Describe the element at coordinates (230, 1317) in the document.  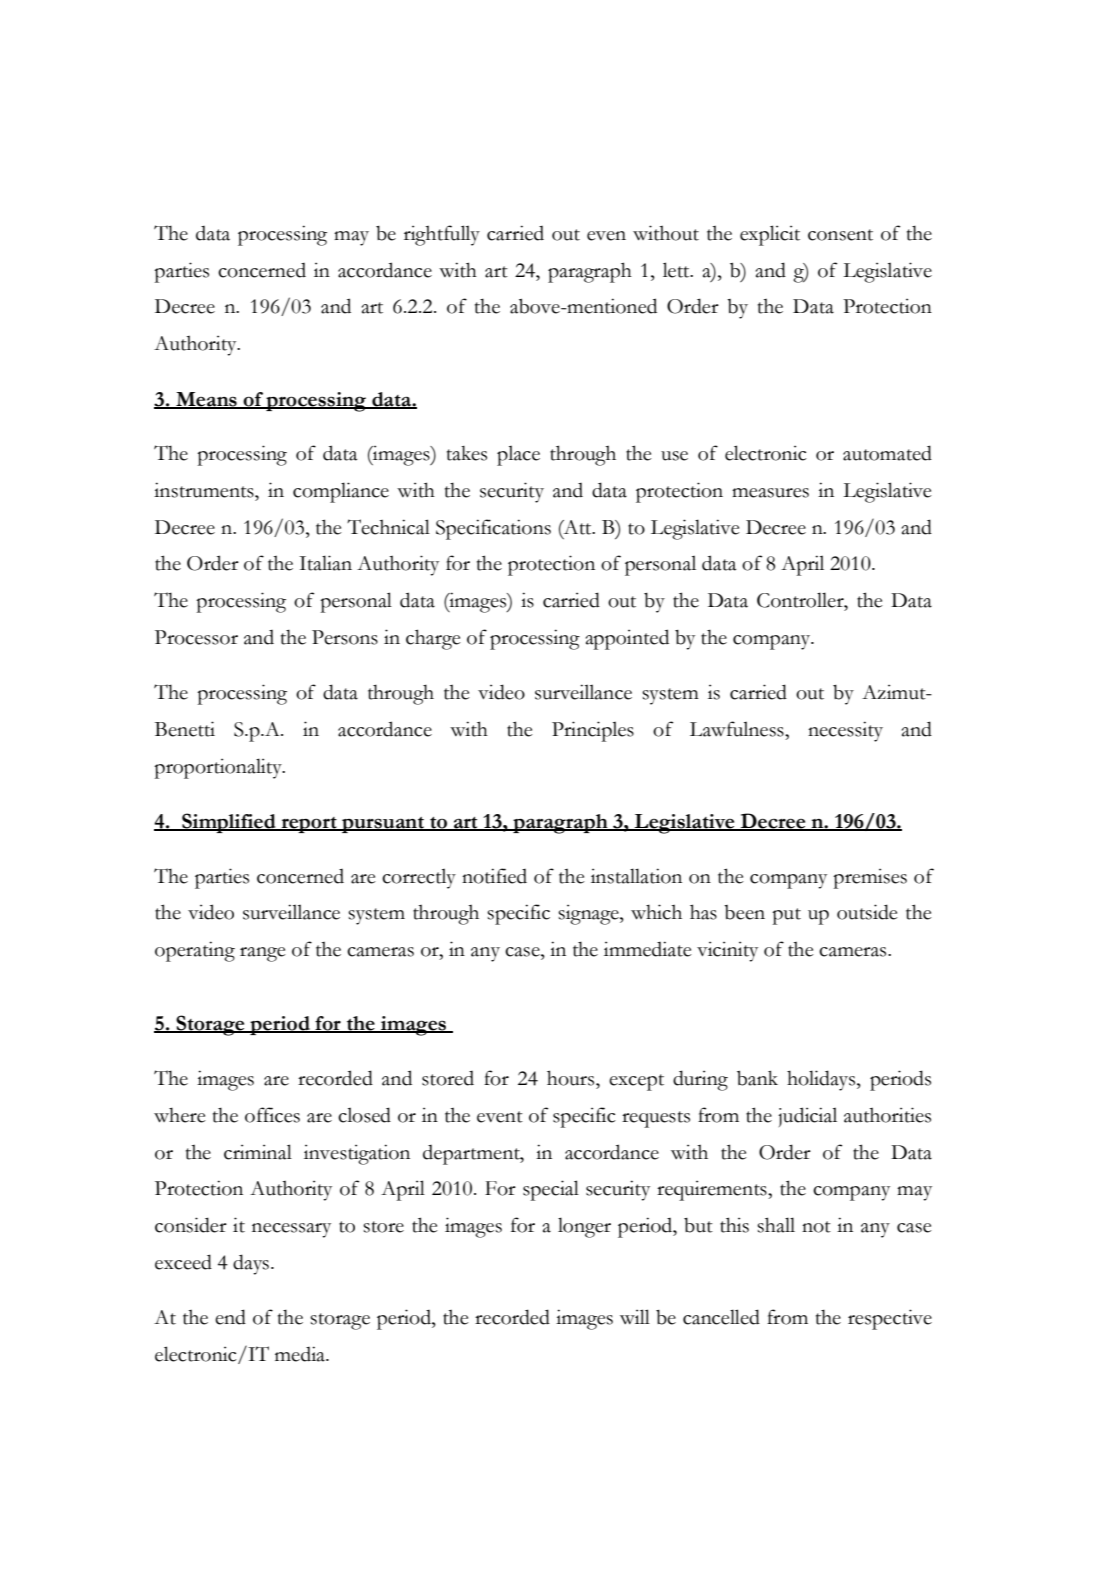
I see `end` at that location.
